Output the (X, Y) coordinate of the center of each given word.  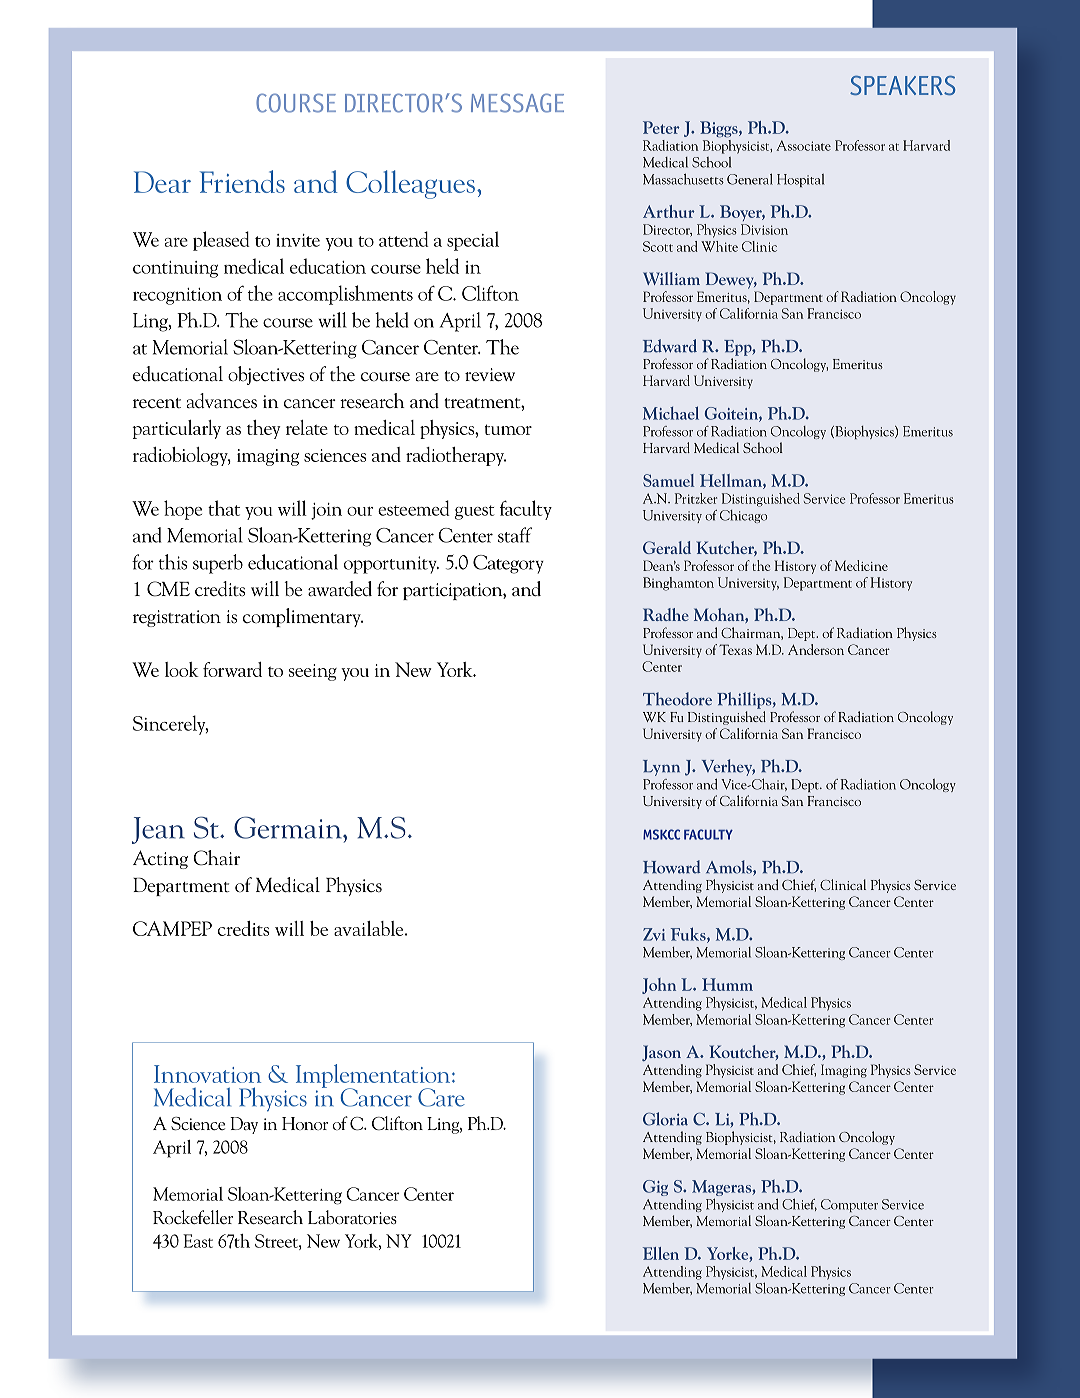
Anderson (816, 649)
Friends (242, 181)
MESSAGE (517, 103)
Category (508, 564)
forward (232, 669)
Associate (803, 145)
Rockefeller (193, 1217)
